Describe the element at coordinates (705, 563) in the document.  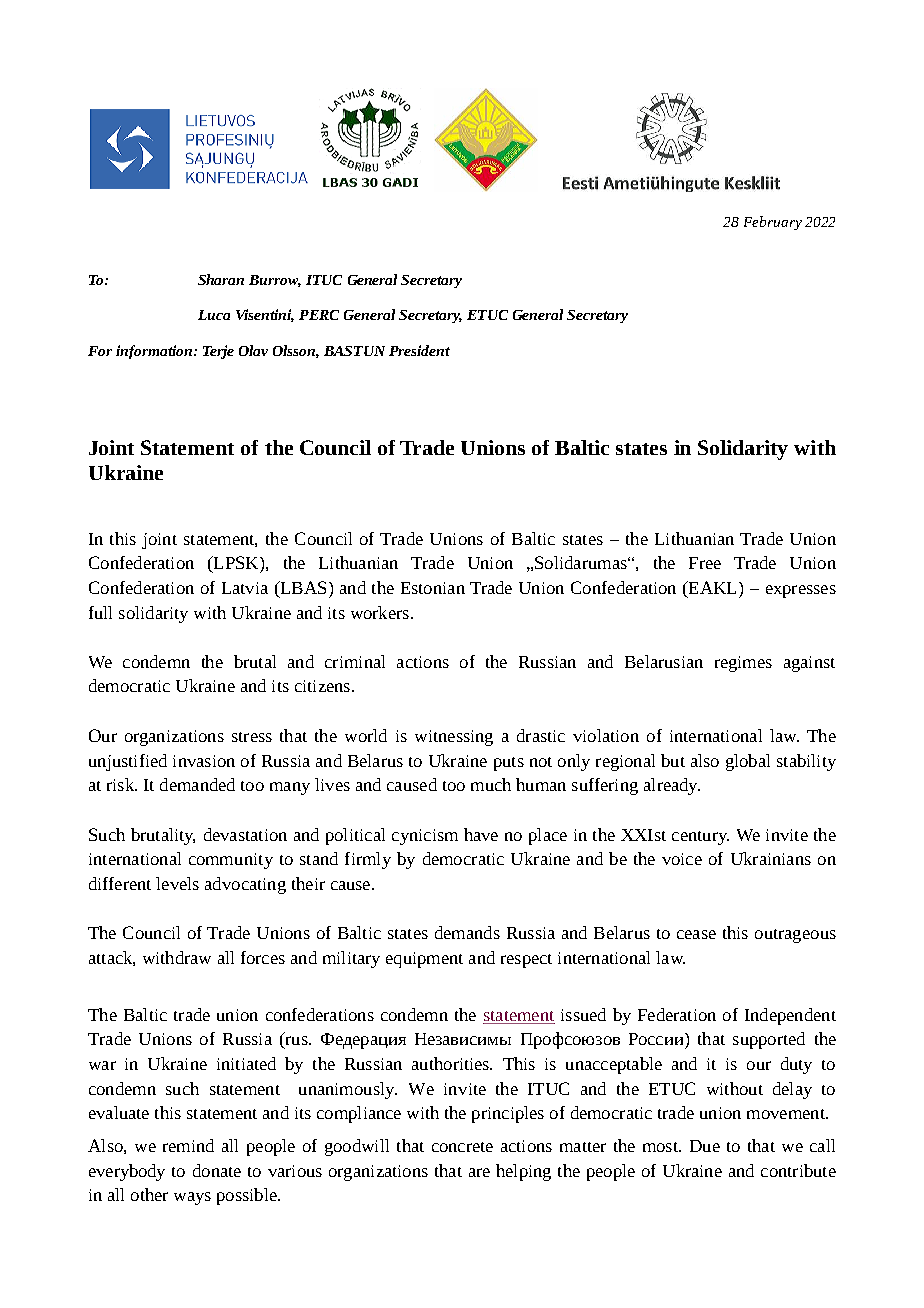
I see `Free` at that location.
